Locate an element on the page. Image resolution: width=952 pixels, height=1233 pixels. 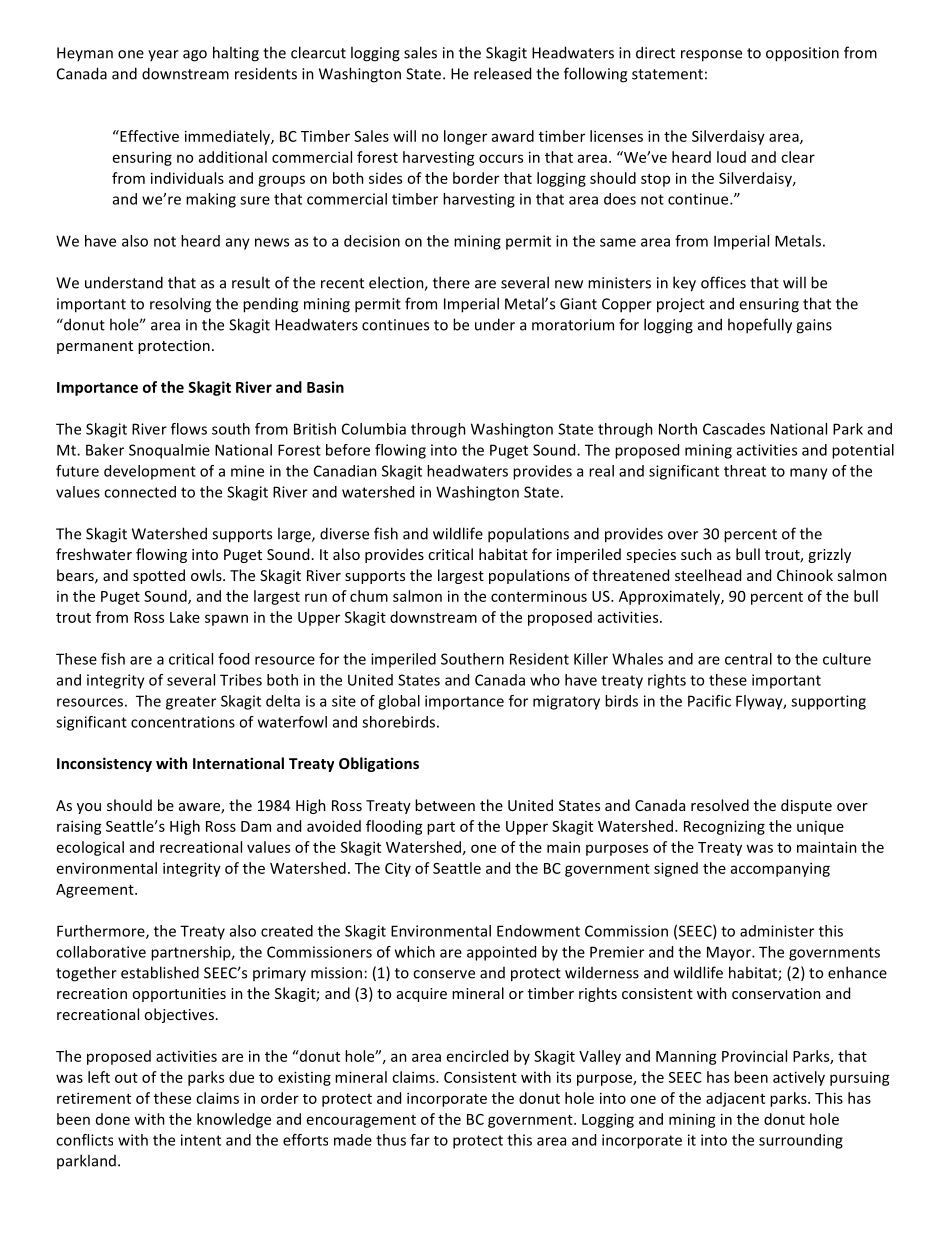
conterminous is located at coordinates (539, 596).
